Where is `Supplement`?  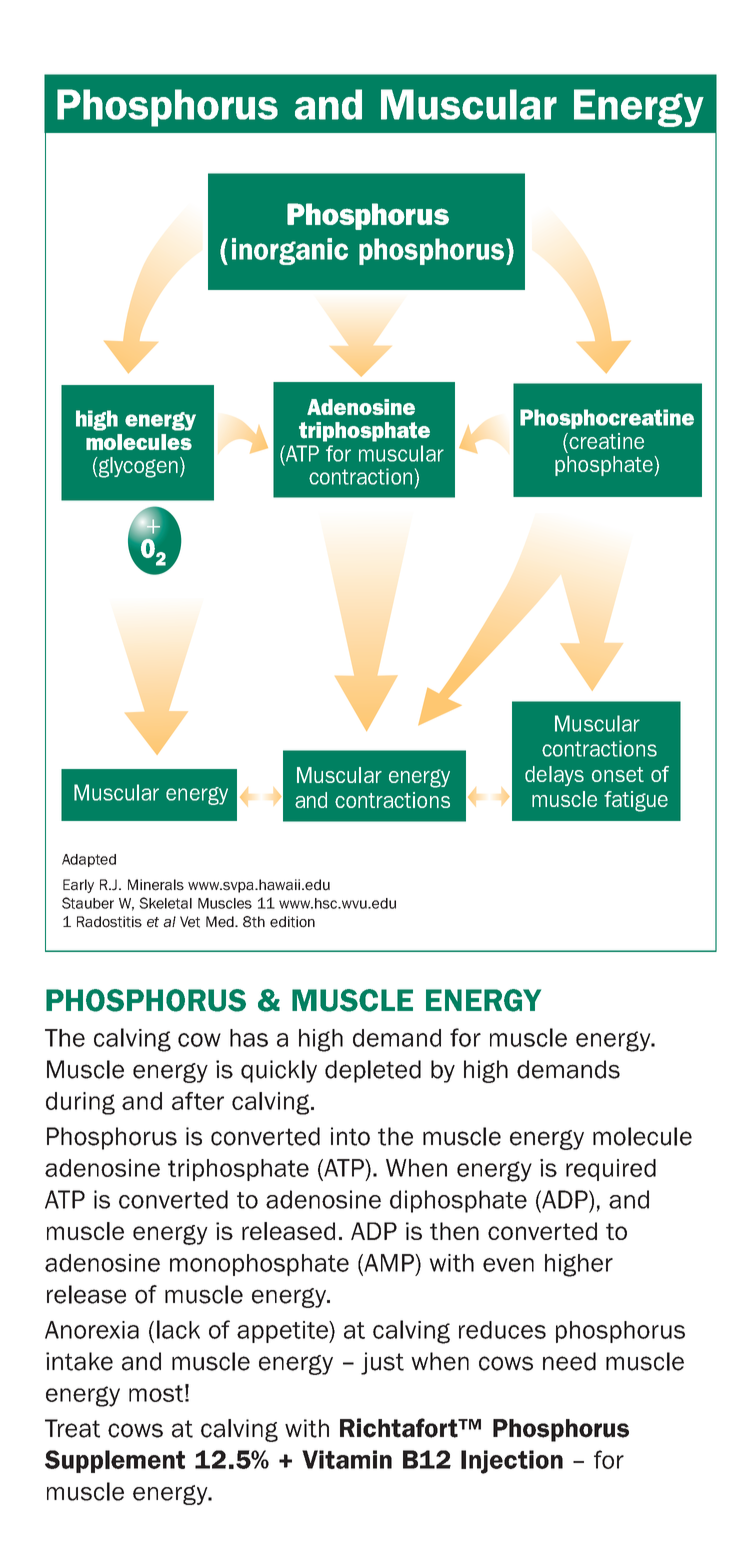 Supplement is located at coordinates (115, 1461).
